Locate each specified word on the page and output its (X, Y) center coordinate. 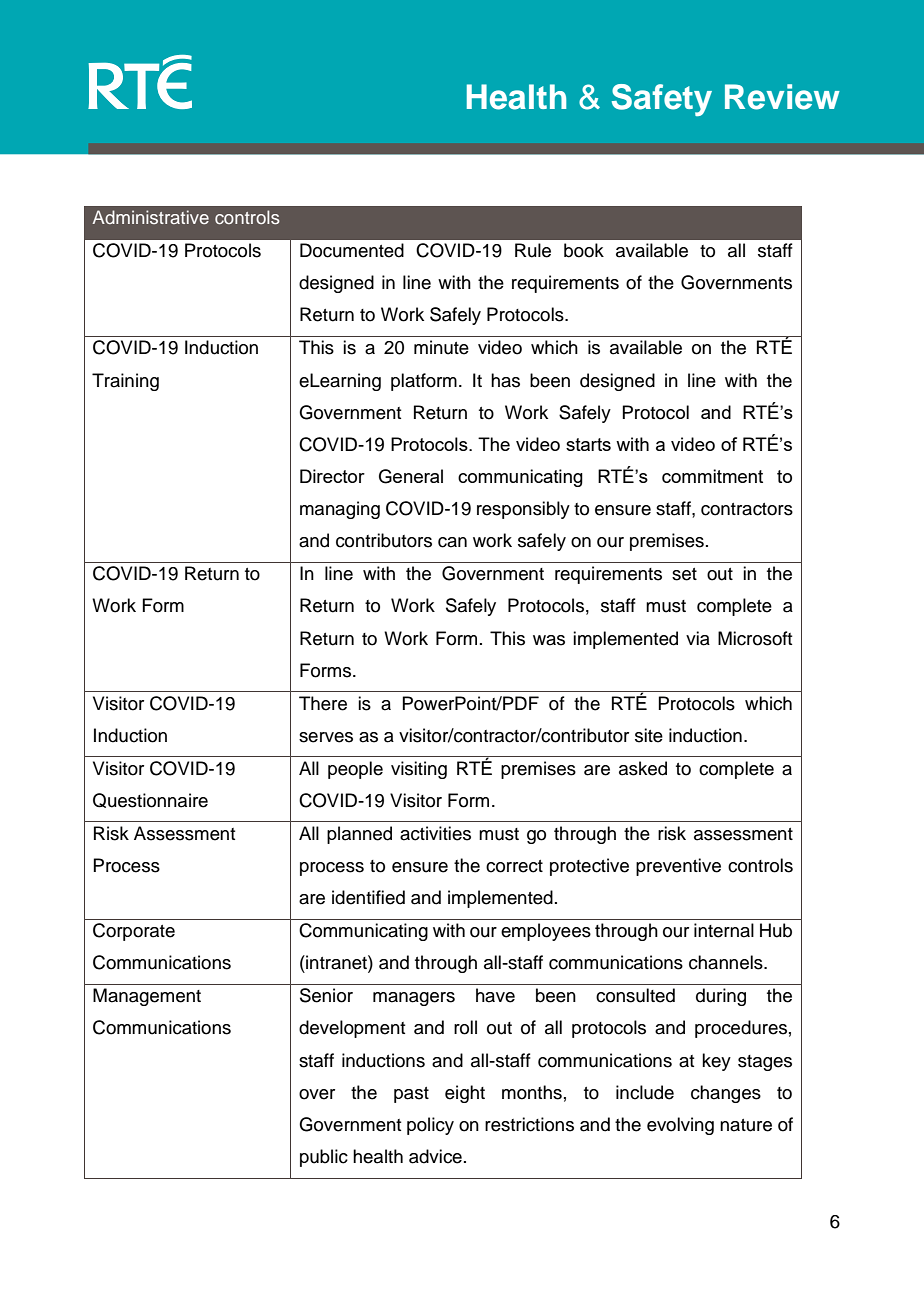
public (324, 1158)
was (549, 640)
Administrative (150, 217)
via (698, 638)
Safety (662, 100)
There (323, 703)
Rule (533, 250)
